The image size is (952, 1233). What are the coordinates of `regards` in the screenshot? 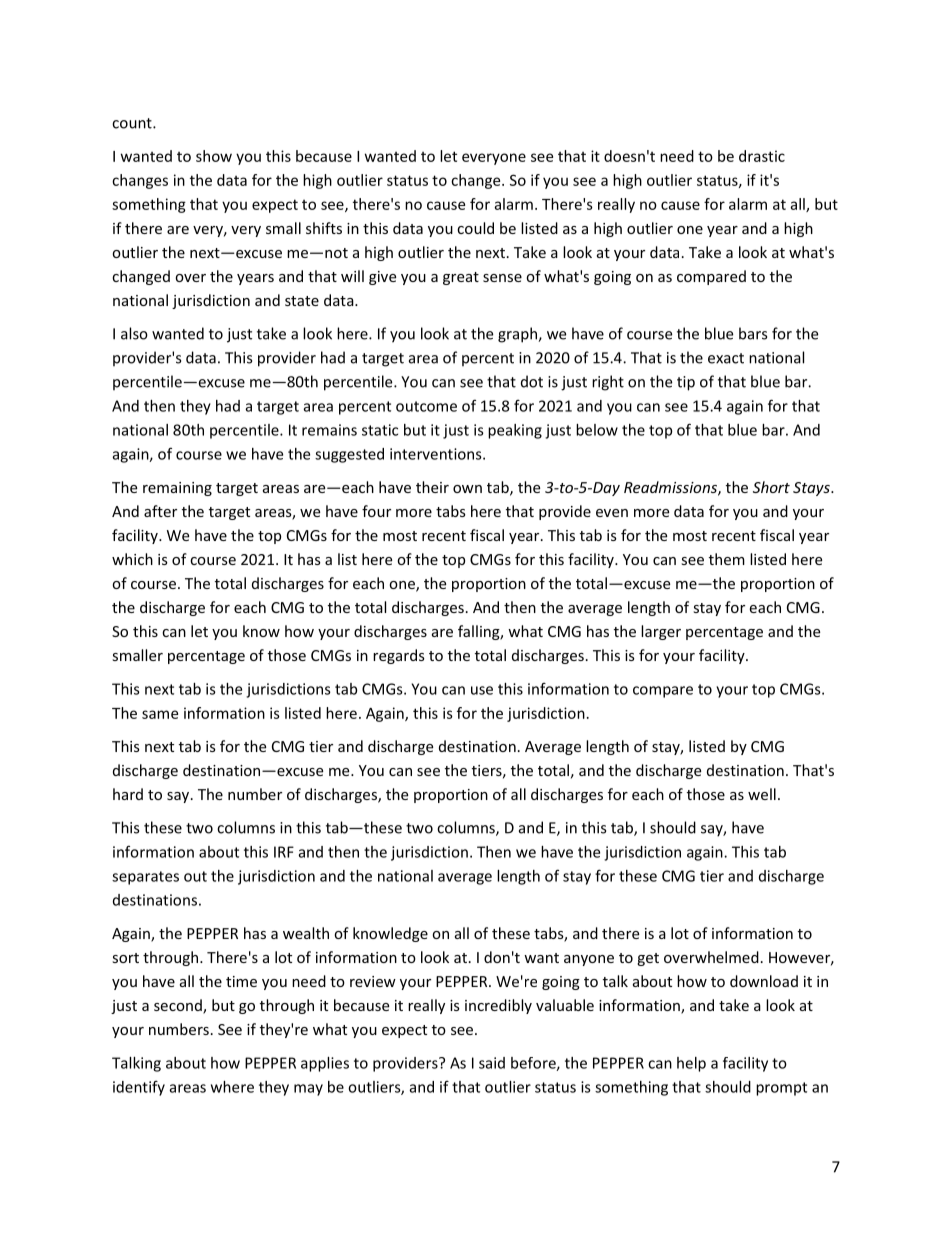 It's located at (399, 656).
